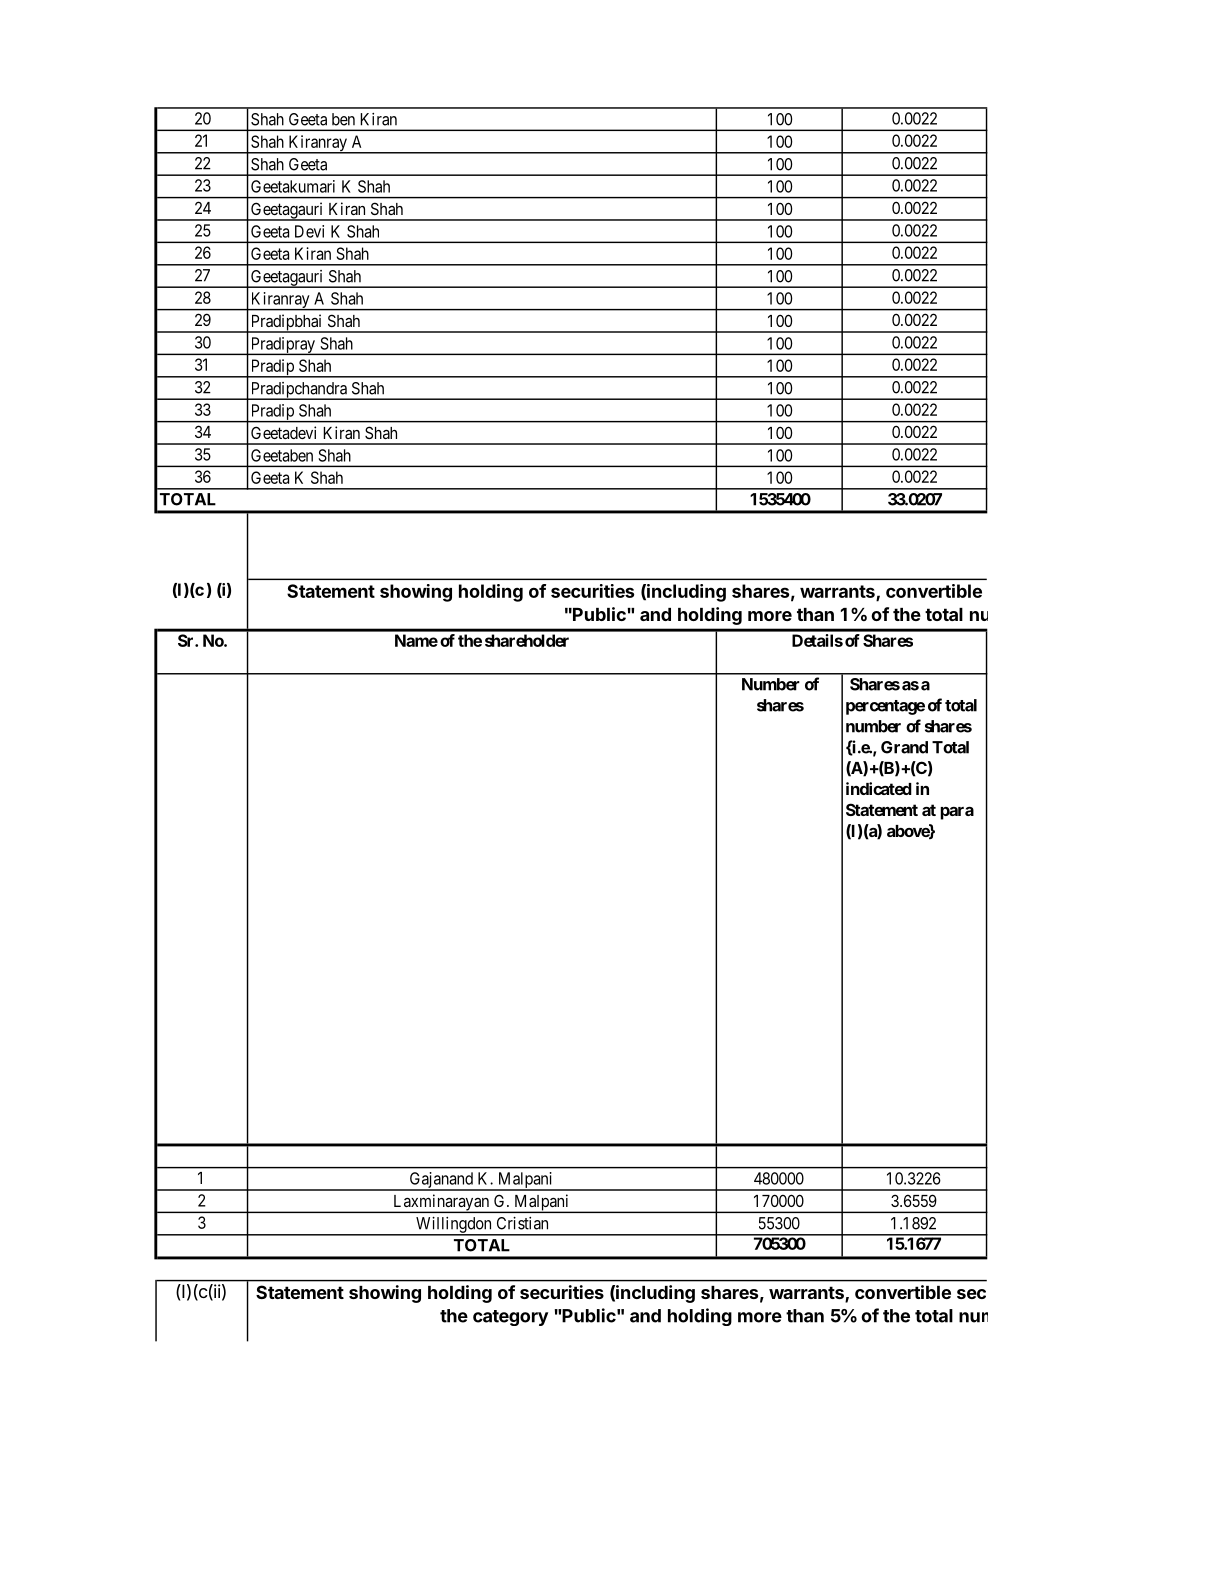  I want to click on shareholder, so click(527, 640).
